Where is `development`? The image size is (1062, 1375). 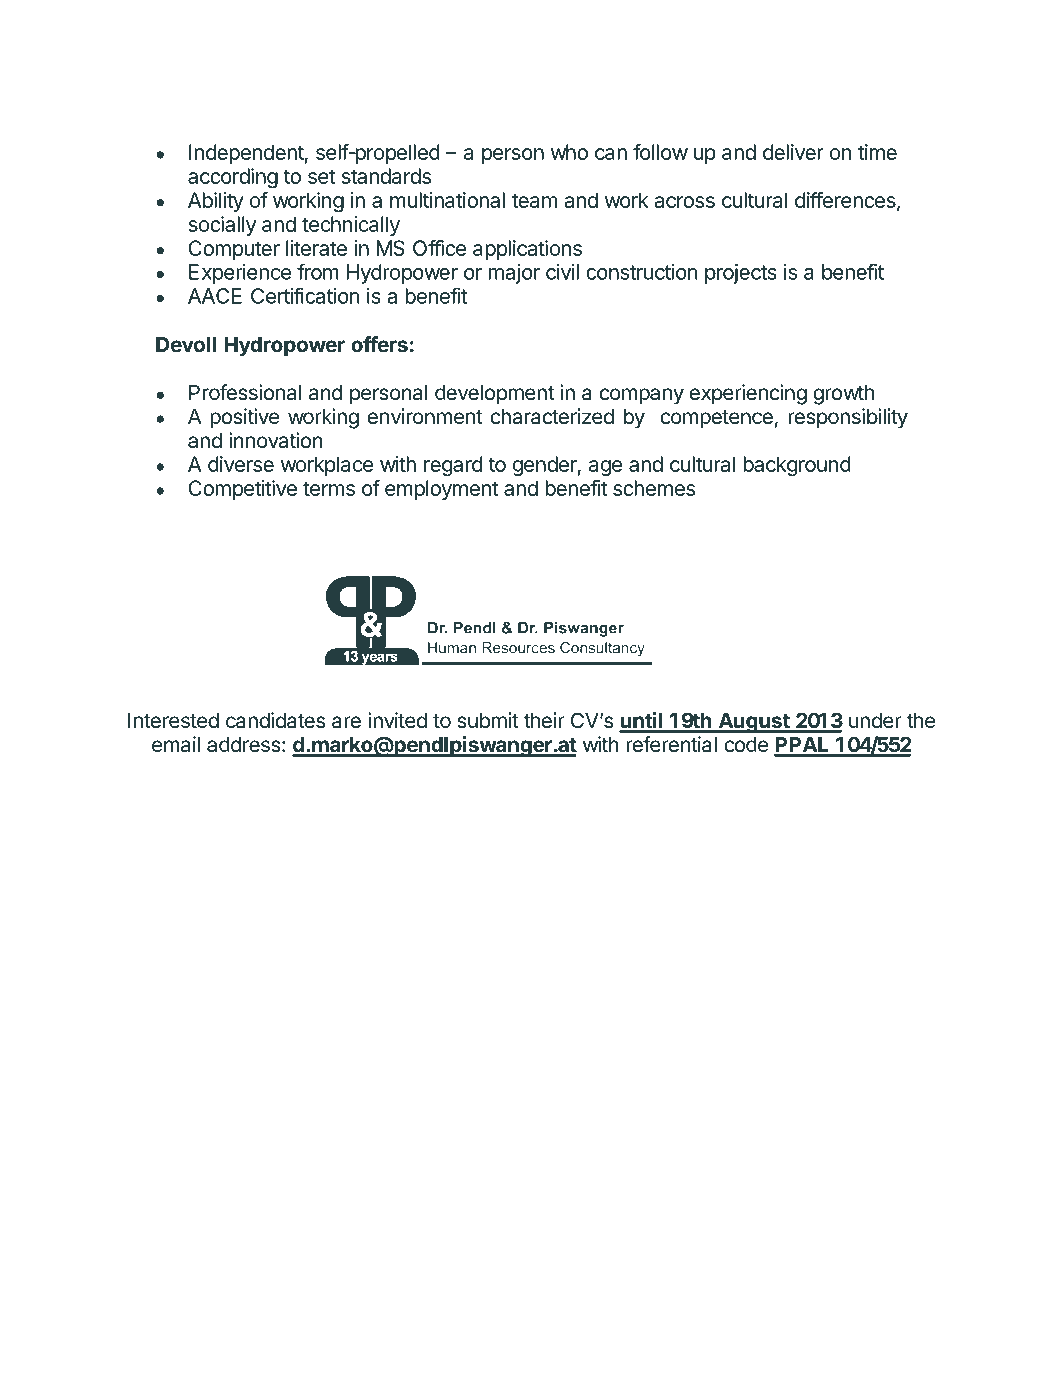 development is located at coordinates (494, 395).
